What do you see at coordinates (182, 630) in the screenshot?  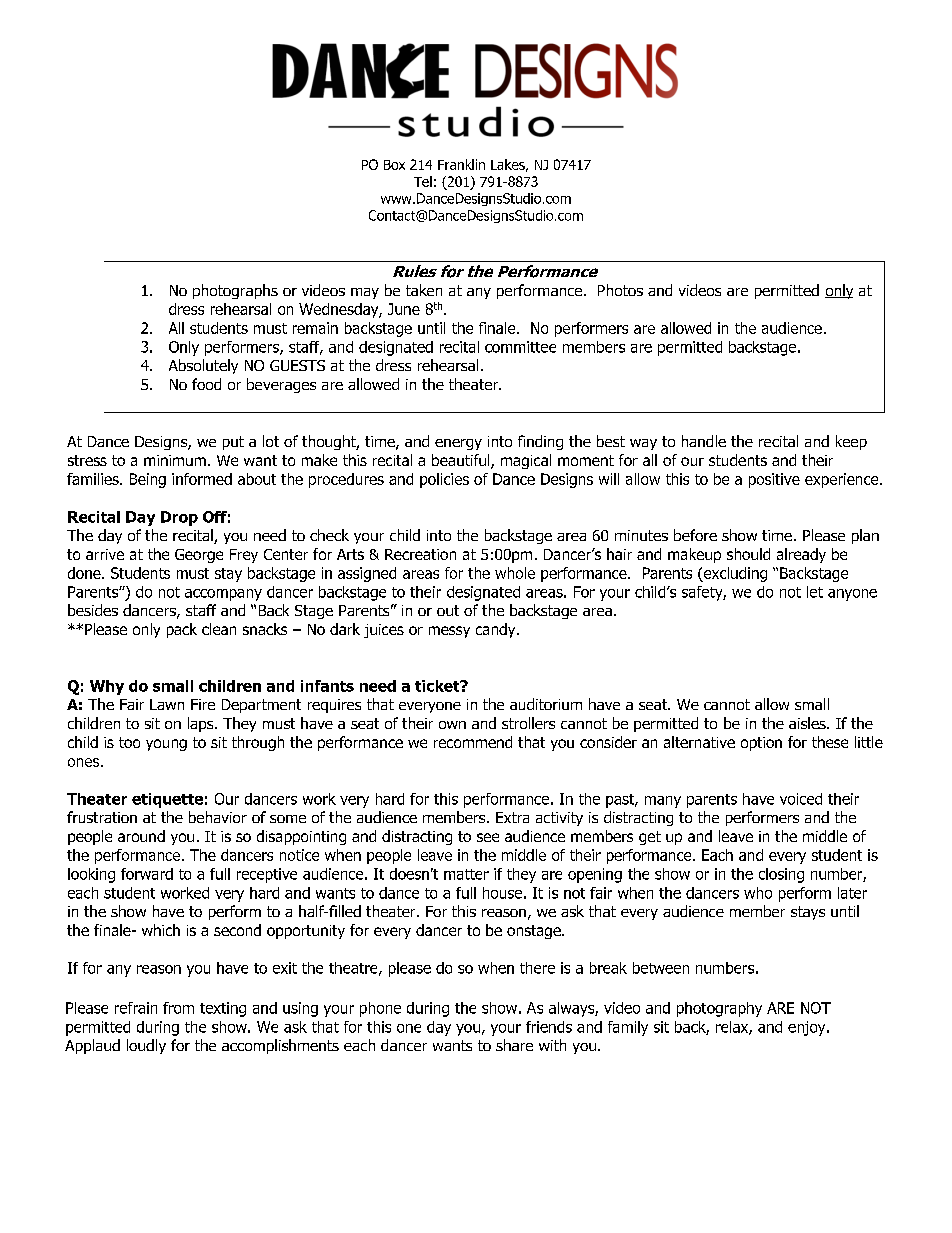 I see `pack` at bounding box center [182, 630].
